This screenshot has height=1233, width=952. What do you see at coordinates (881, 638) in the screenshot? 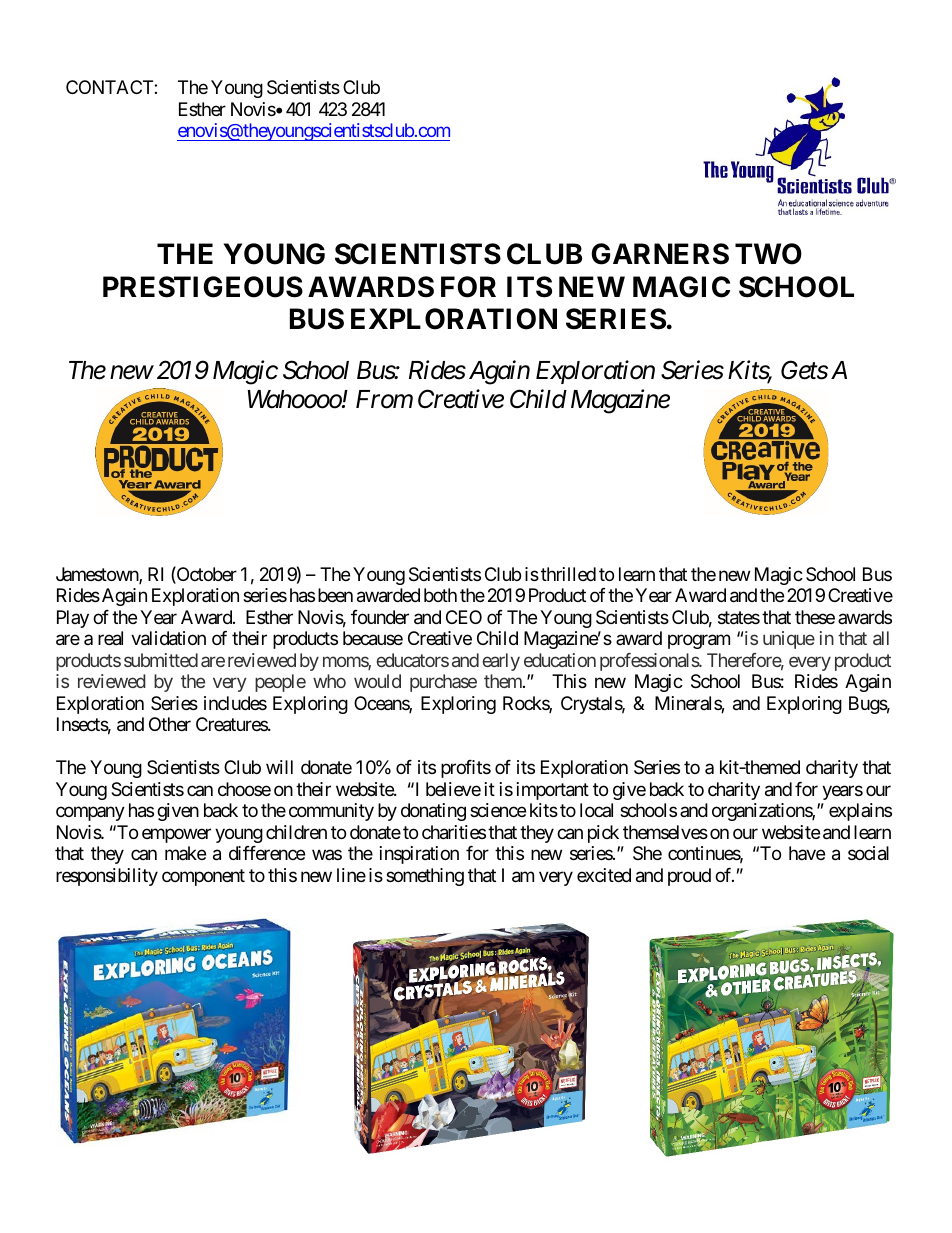
I see `all` at bounding box center [881, 638].
